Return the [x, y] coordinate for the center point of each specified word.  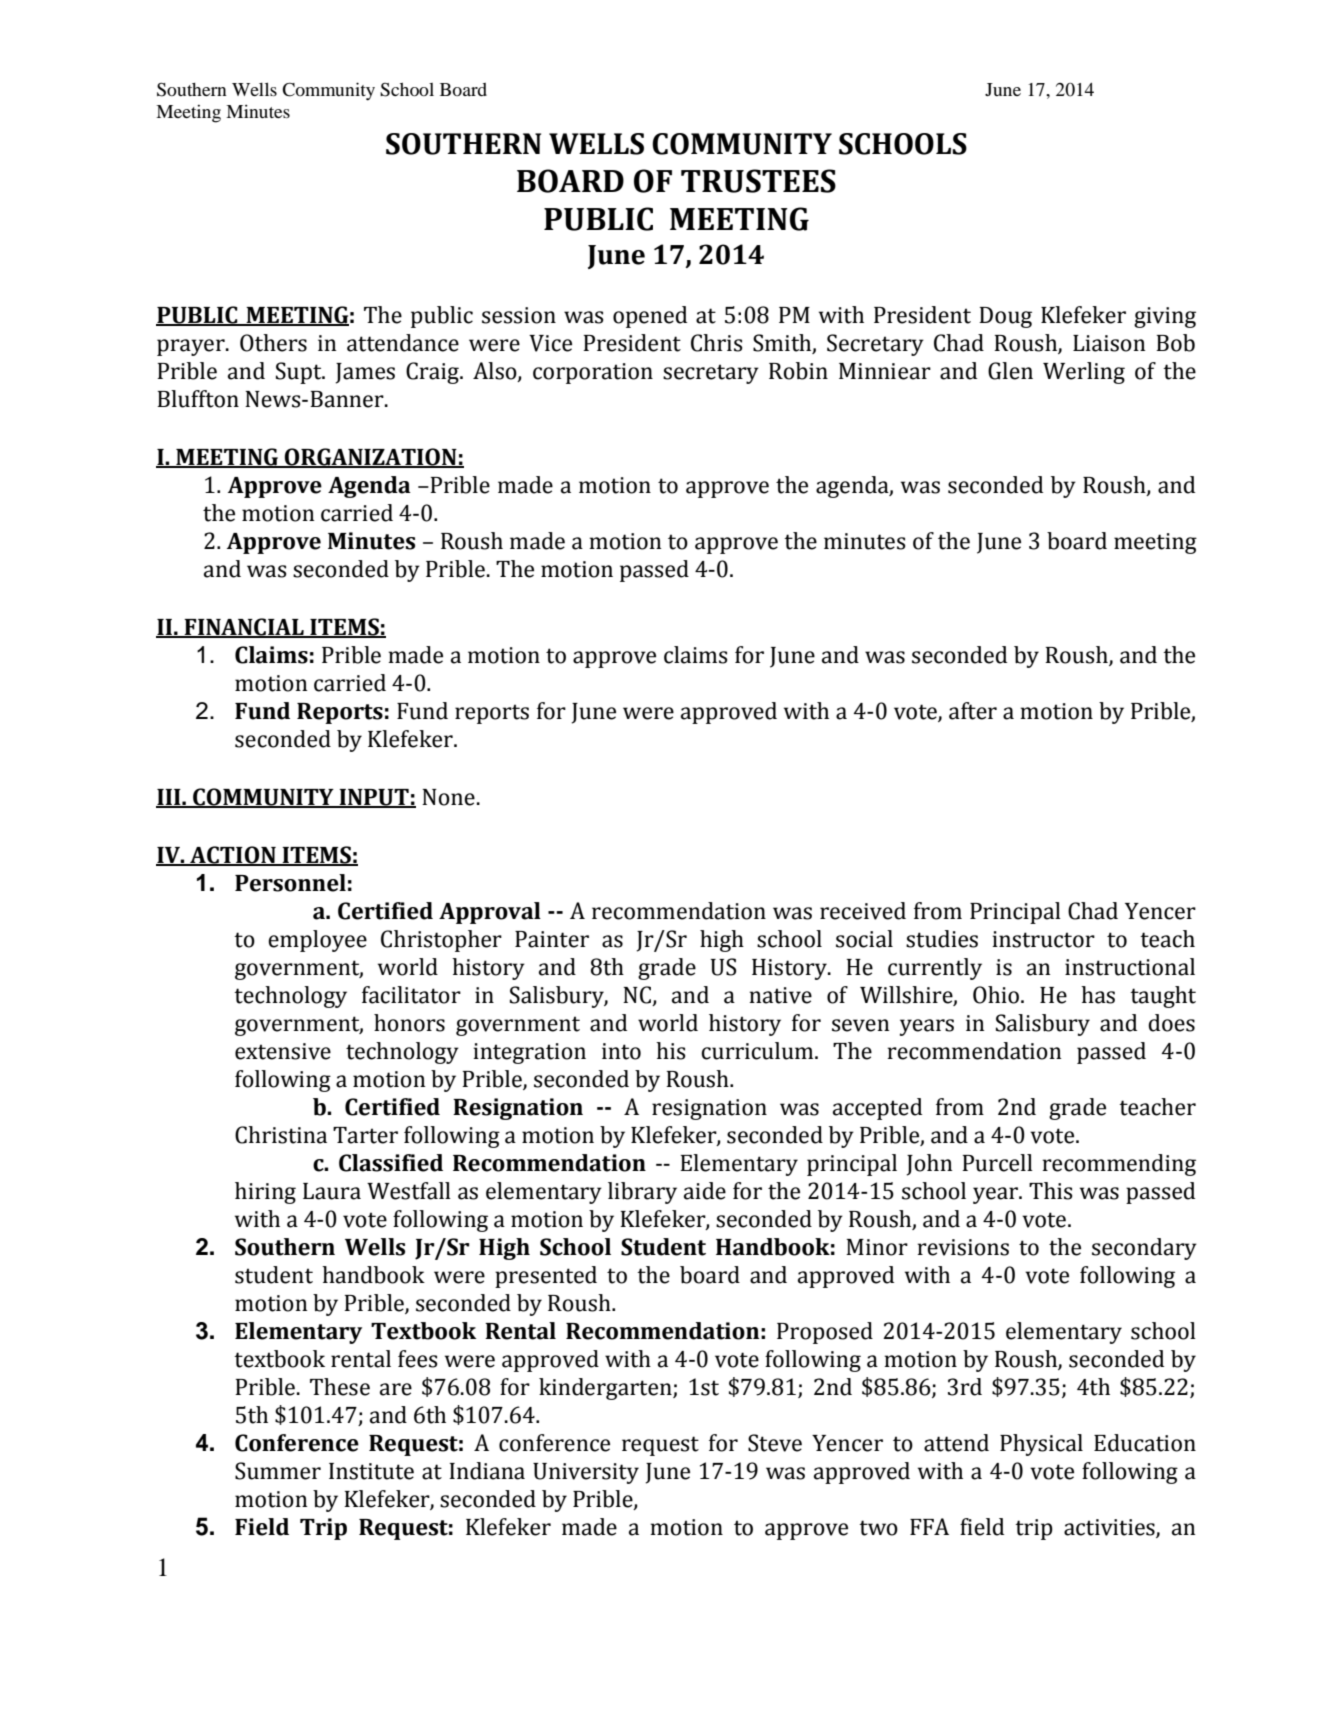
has [1098, 995]
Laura [332, 1191]
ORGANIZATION [371, 458]
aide [705, 1191]
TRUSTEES [758, 181]
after [973, 711]
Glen [1010, 371]
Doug [1005, 317]
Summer [278, 1471]
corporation [593, 373]
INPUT [374, 798]
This [1050, 1191]
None [448, 797]
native [780, 995]
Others [273, 343]
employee [317, 941]
